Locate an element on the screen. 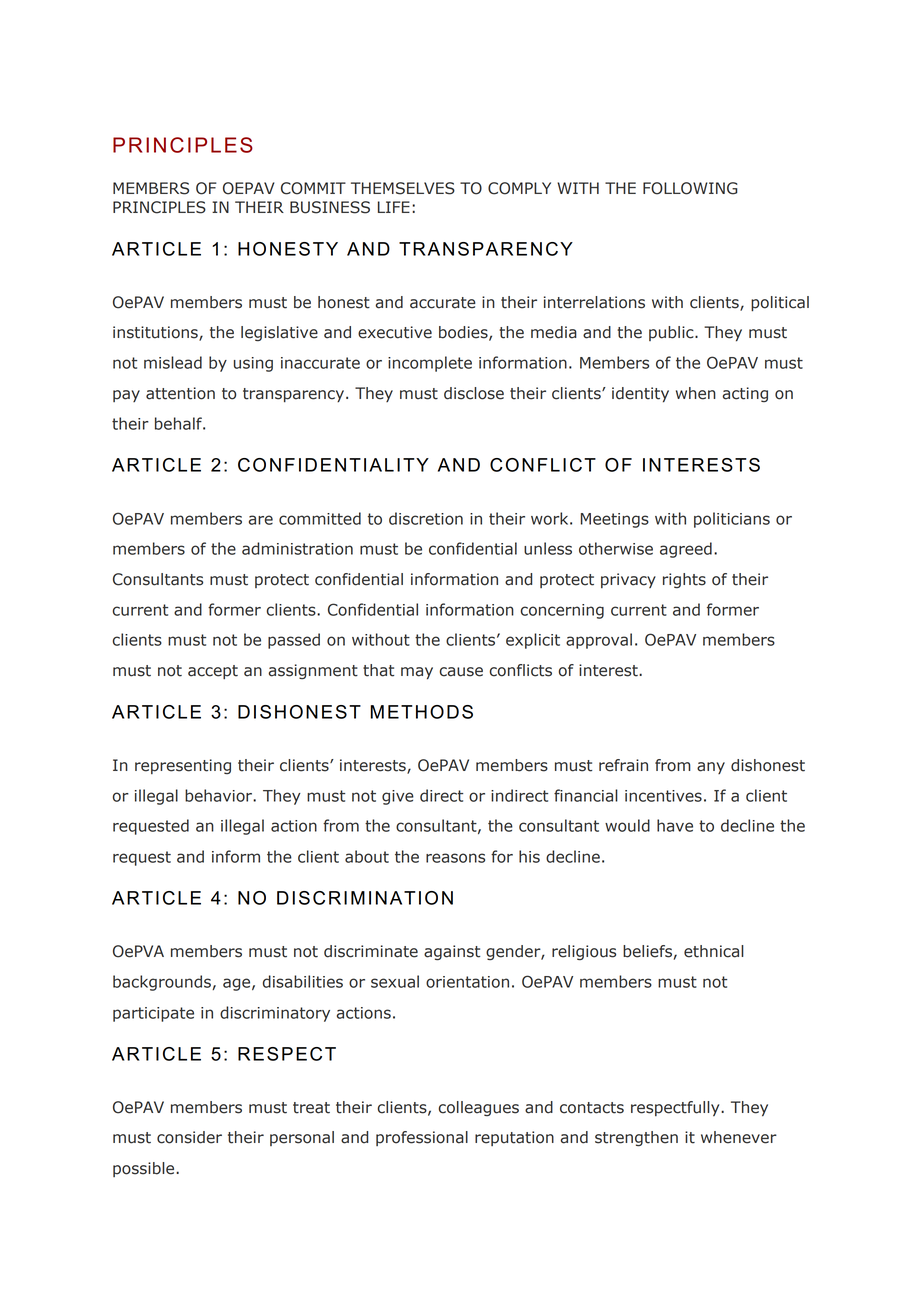  LIFE is located at coordinates (394, 207).
